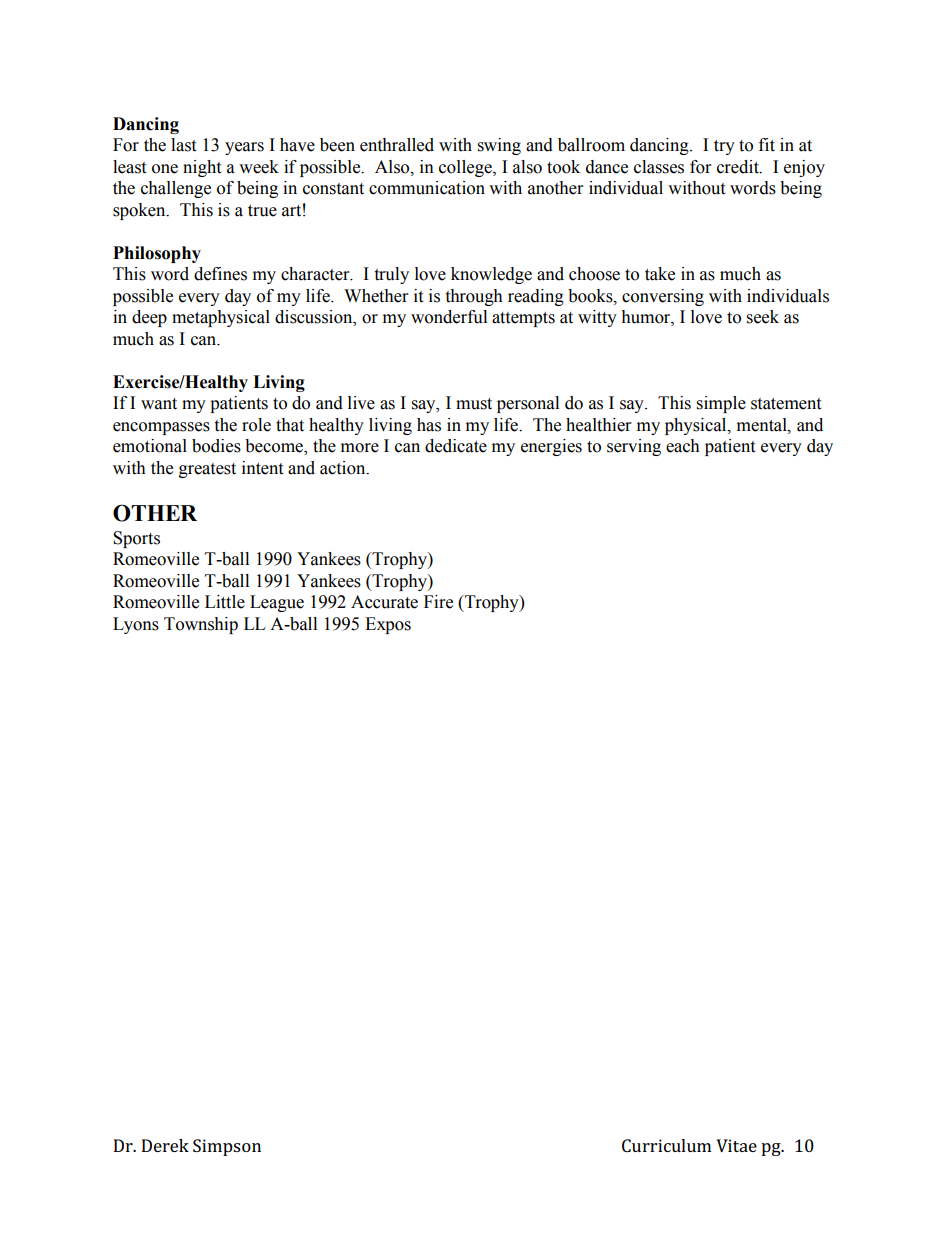 Image resolution: width=952 pixels, height=1233 pixels. Describe the element at coordinates (227, 1147) in the screenshot. I see `Simpson` at that location.
